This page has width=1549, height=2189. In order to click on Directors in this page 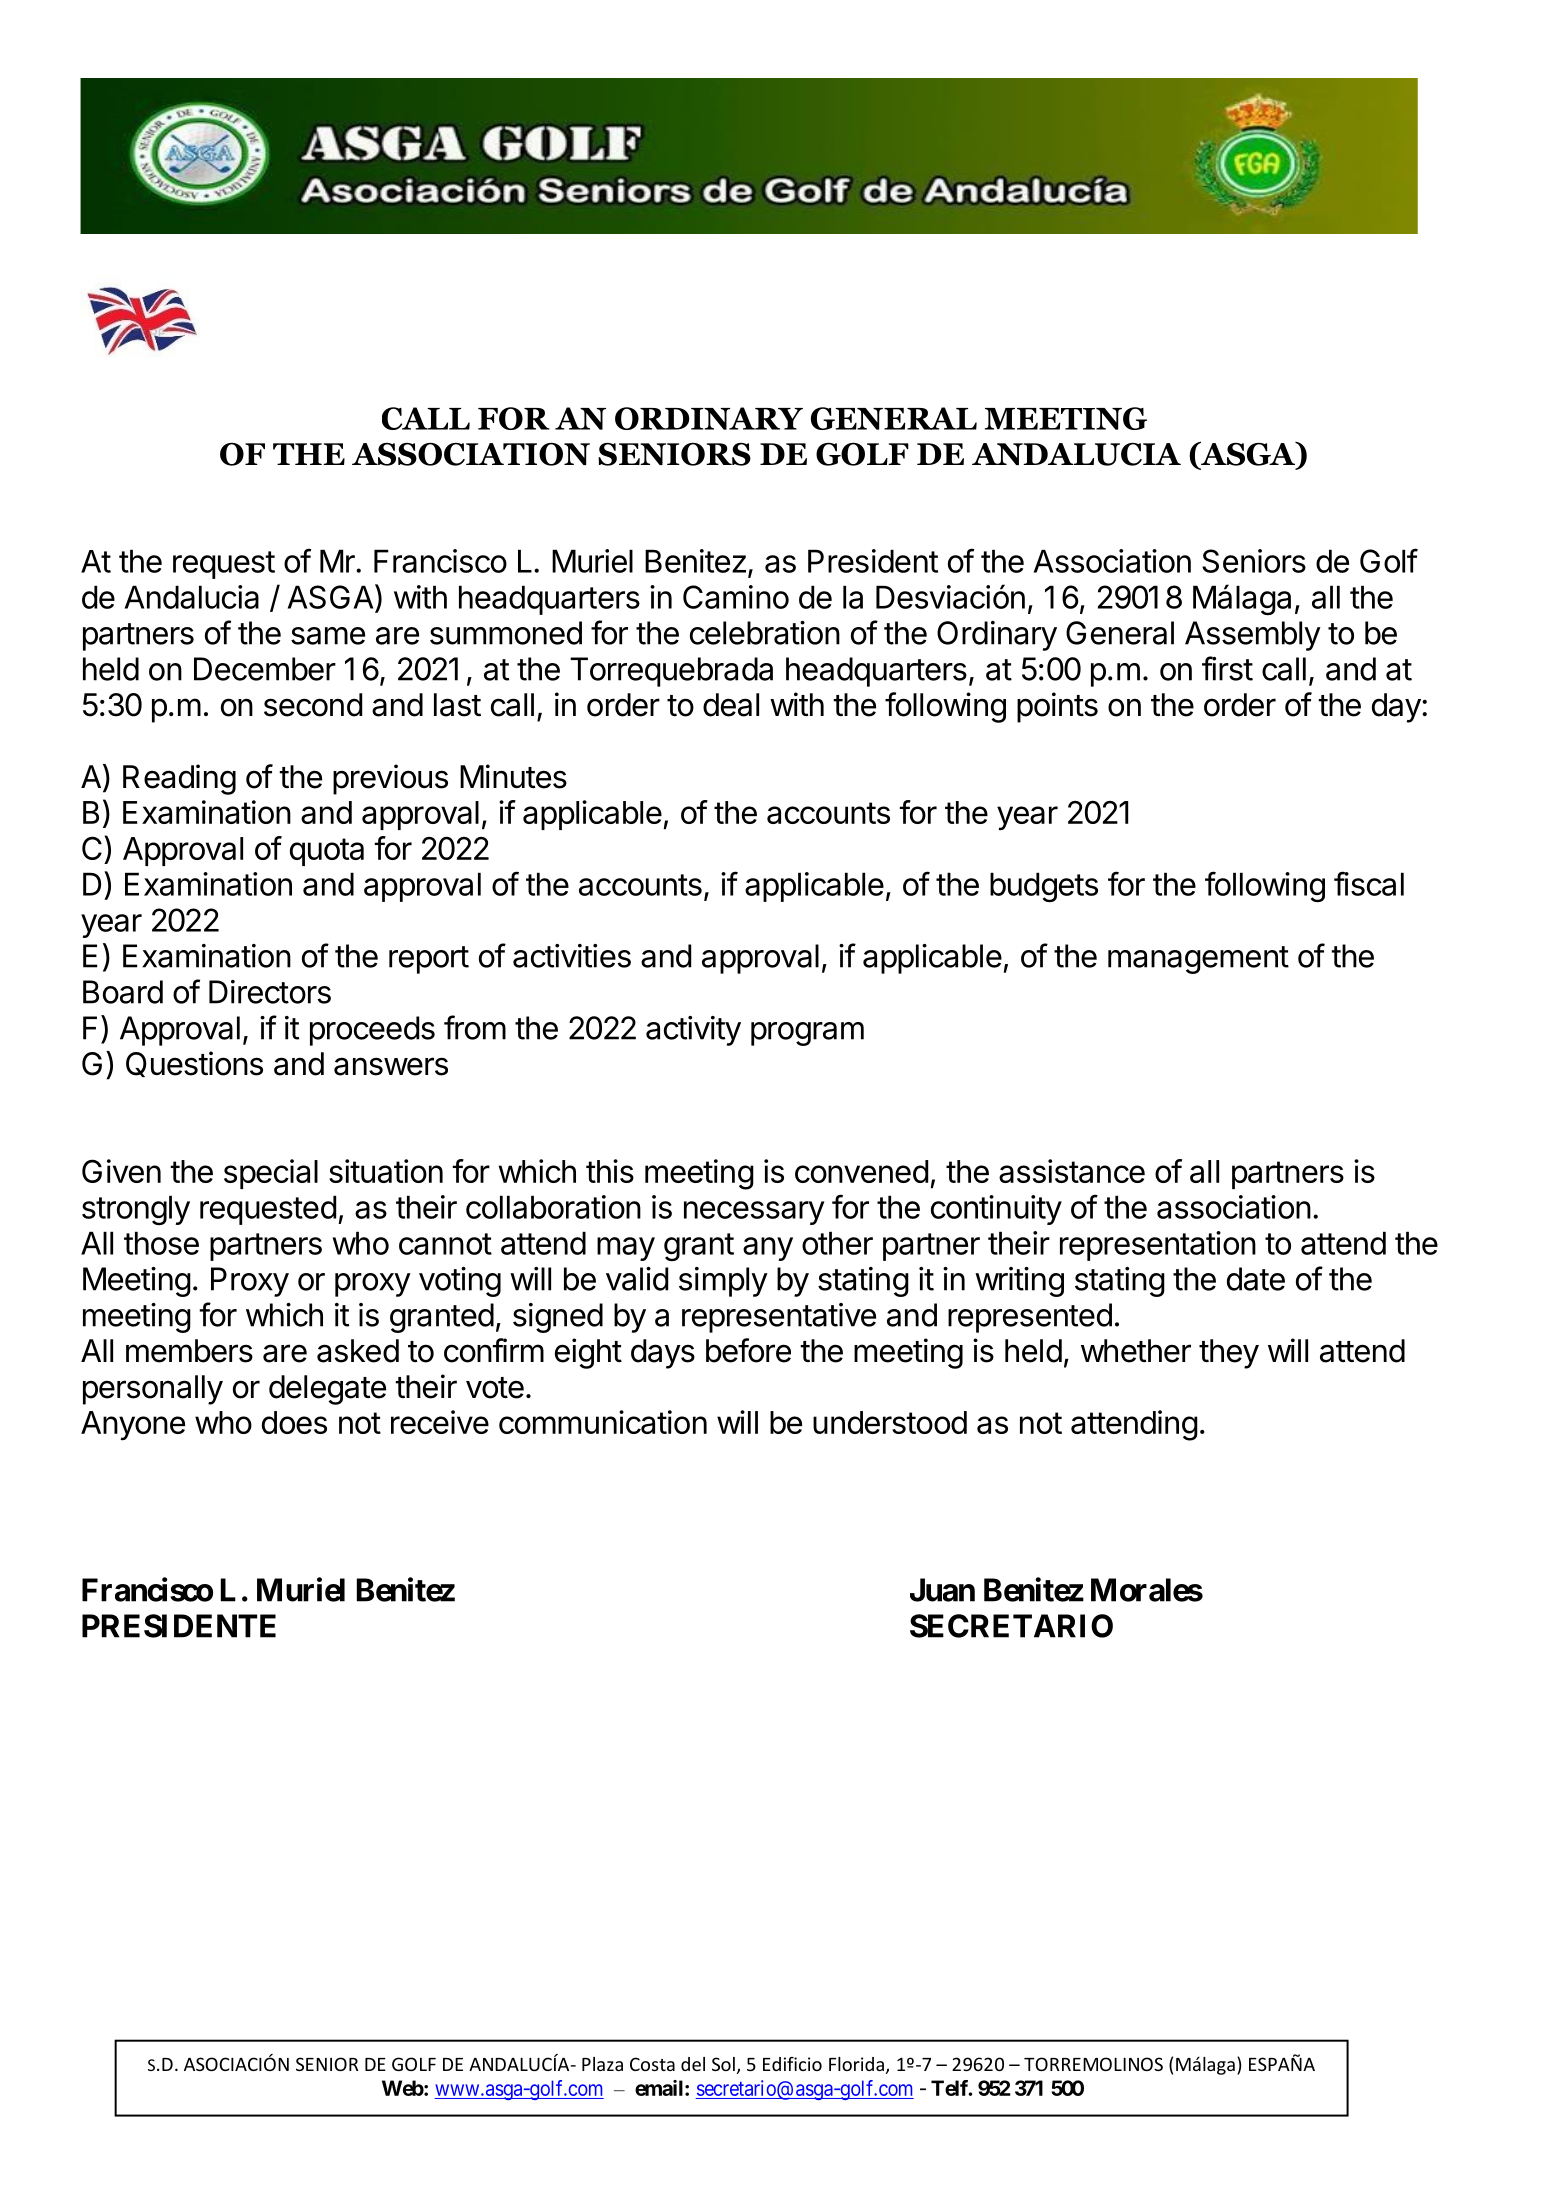, I will do `click(270, 992)`.
